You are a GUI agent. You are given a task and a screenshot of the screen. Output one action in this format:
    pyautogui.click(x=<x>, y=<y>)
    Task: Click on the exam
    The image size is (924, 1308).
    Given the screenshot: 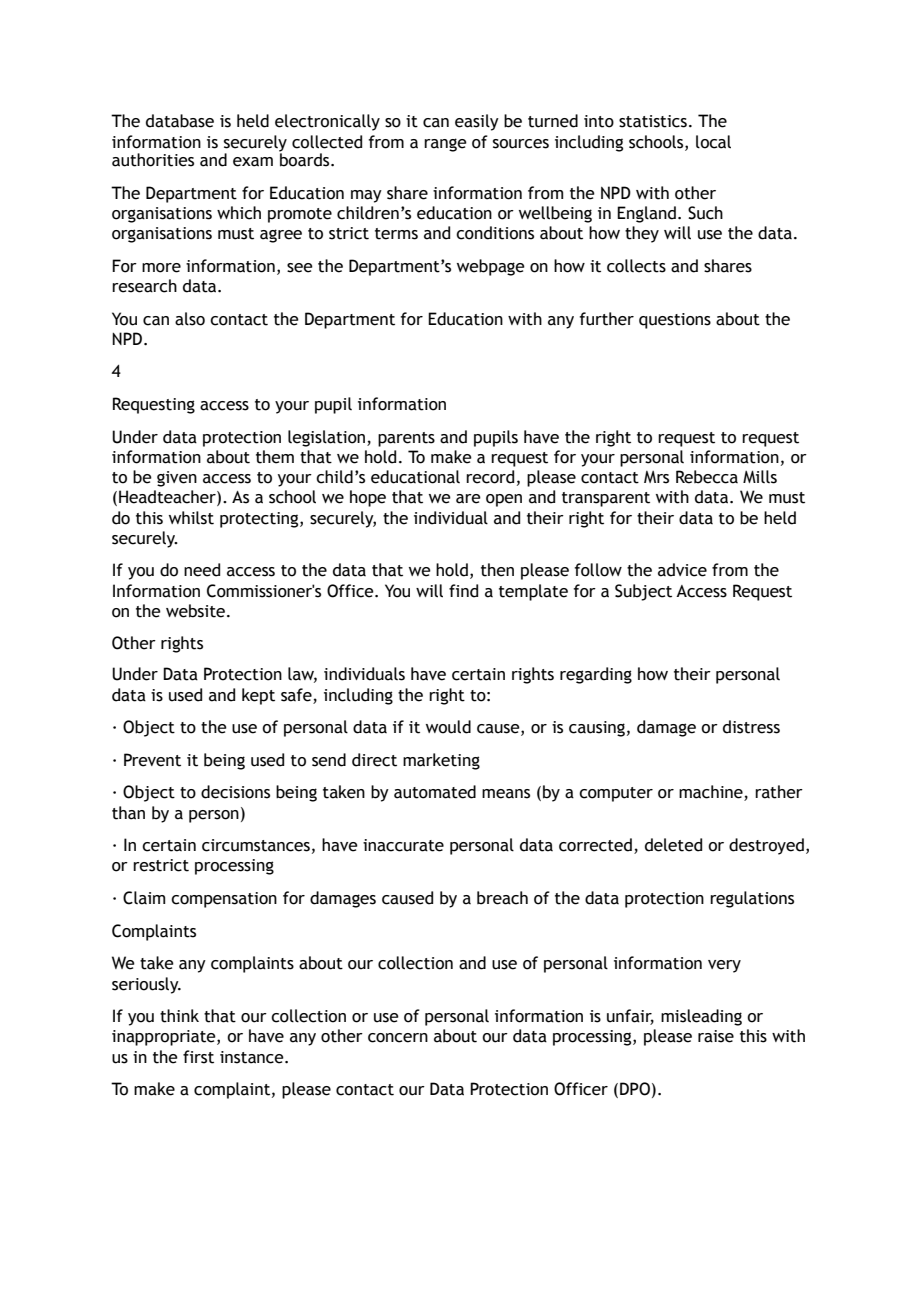 What is the action you would take?
    pyautogui.click(x=253, y=162)
